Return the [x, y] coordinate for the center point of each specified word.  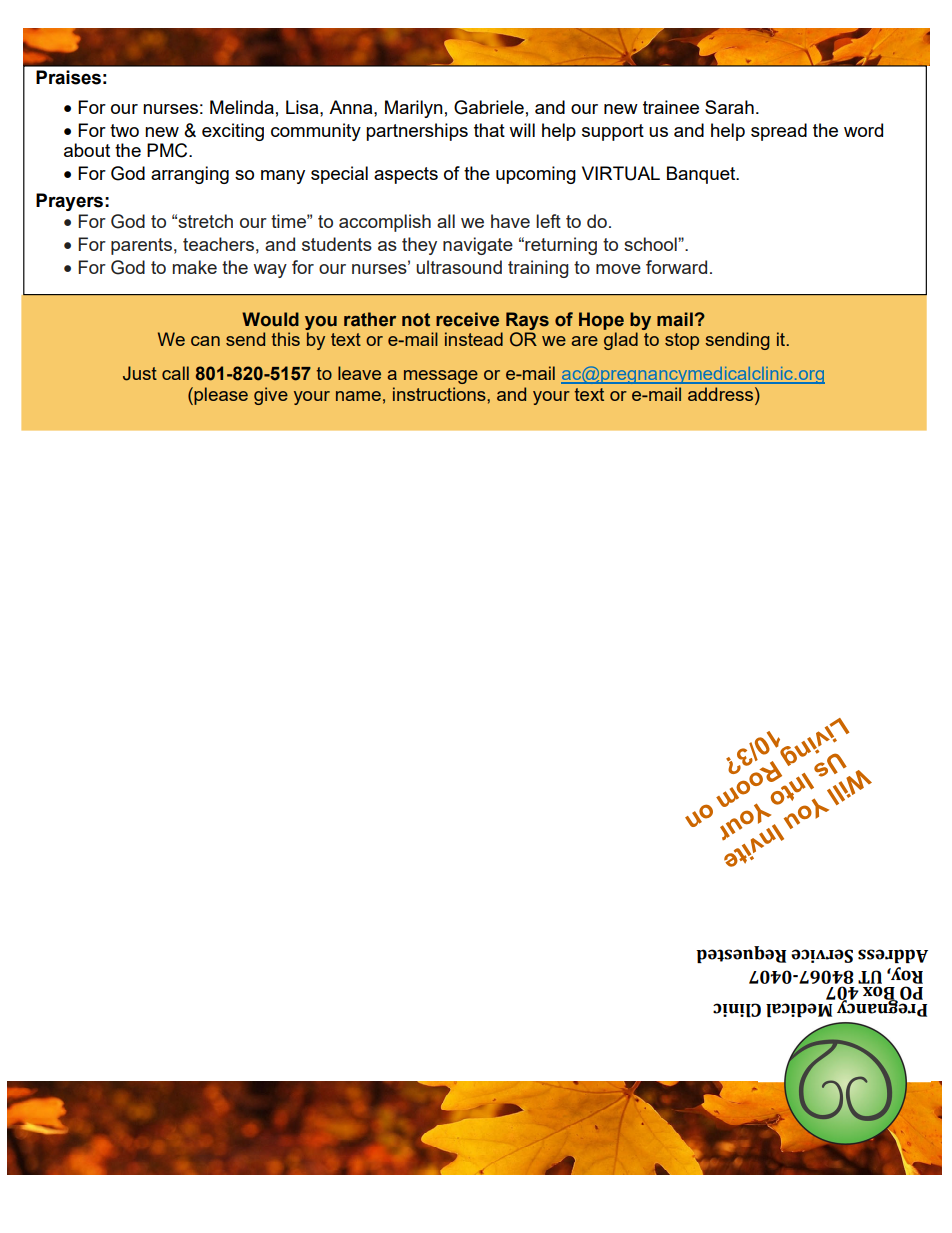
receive [467, 319]
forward [676, 267]
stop [682, 341]
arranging [190, 175]
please [220, 396]
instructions [440, 394]
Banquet [702, 175]
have [510, 221]
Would [270, 319]
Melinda [242, 107]
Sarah [729, 107]
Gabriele [489, 107]
